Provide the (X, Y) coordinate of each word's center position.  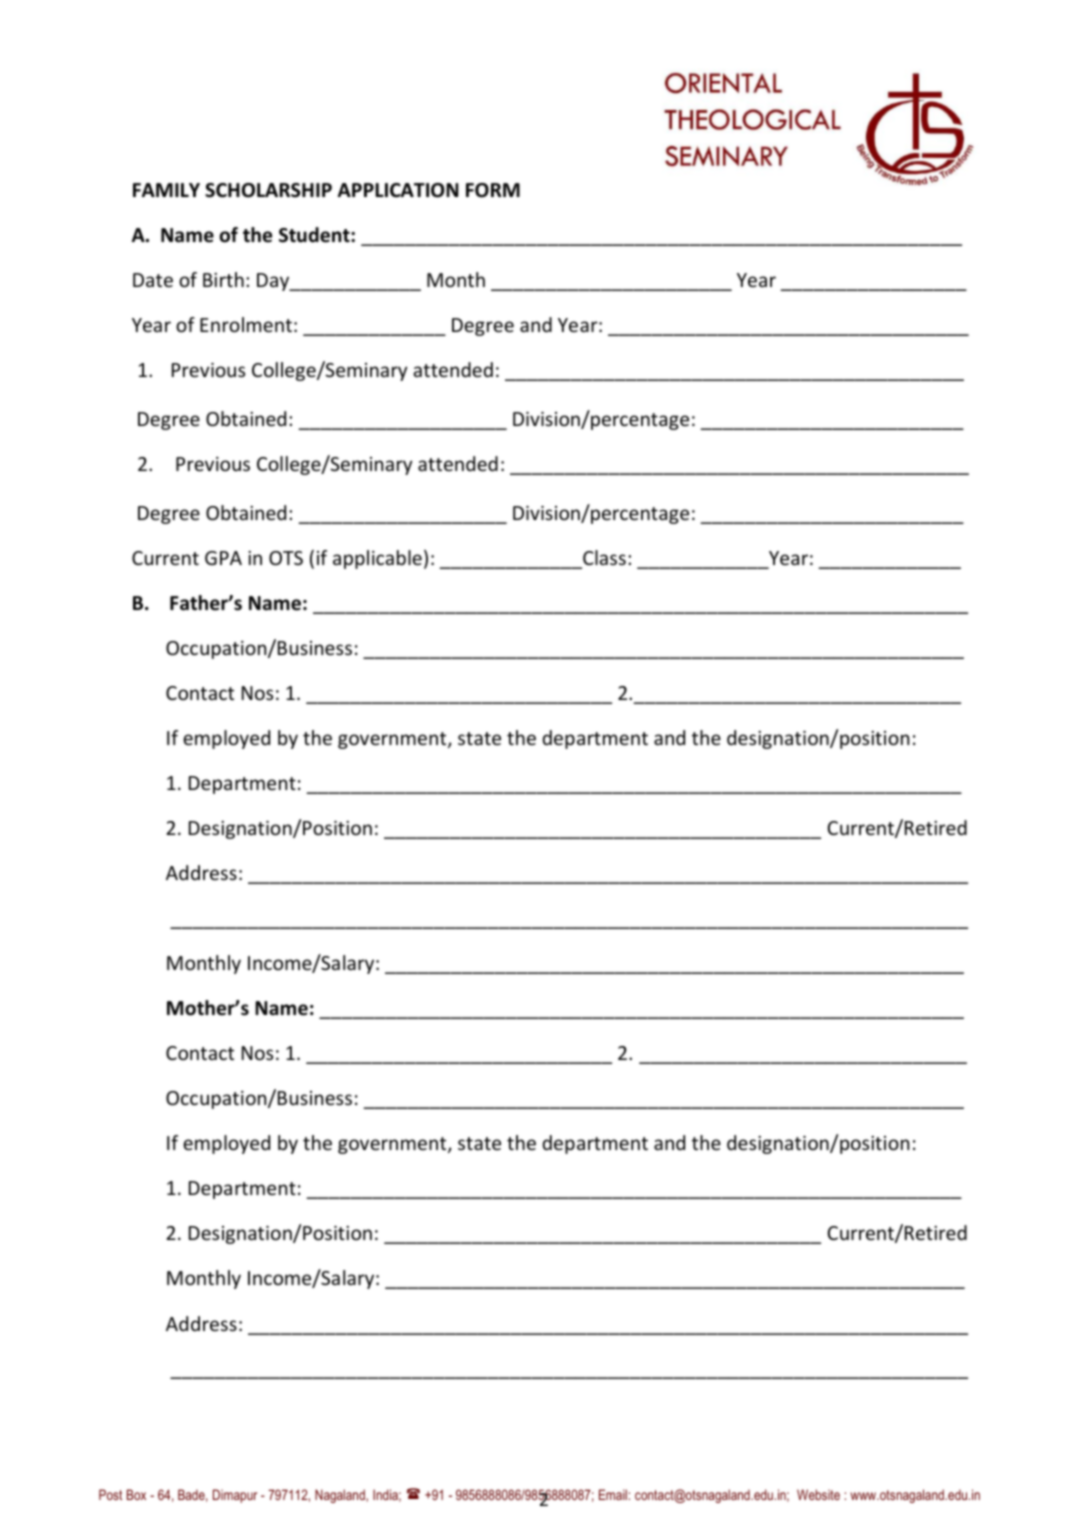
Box (136, 1494)
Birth (223, 279)
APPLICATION (398, 190)
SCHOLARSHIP (268, 190)
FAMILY (166, 190)
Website (818, 1494)
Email (613, 1494)
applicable (377, 559)
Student (315, 235)
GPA (223, 558)
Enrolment (246, 324)
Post (110, 1494)
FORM (493, 190)
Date (153, 280)
